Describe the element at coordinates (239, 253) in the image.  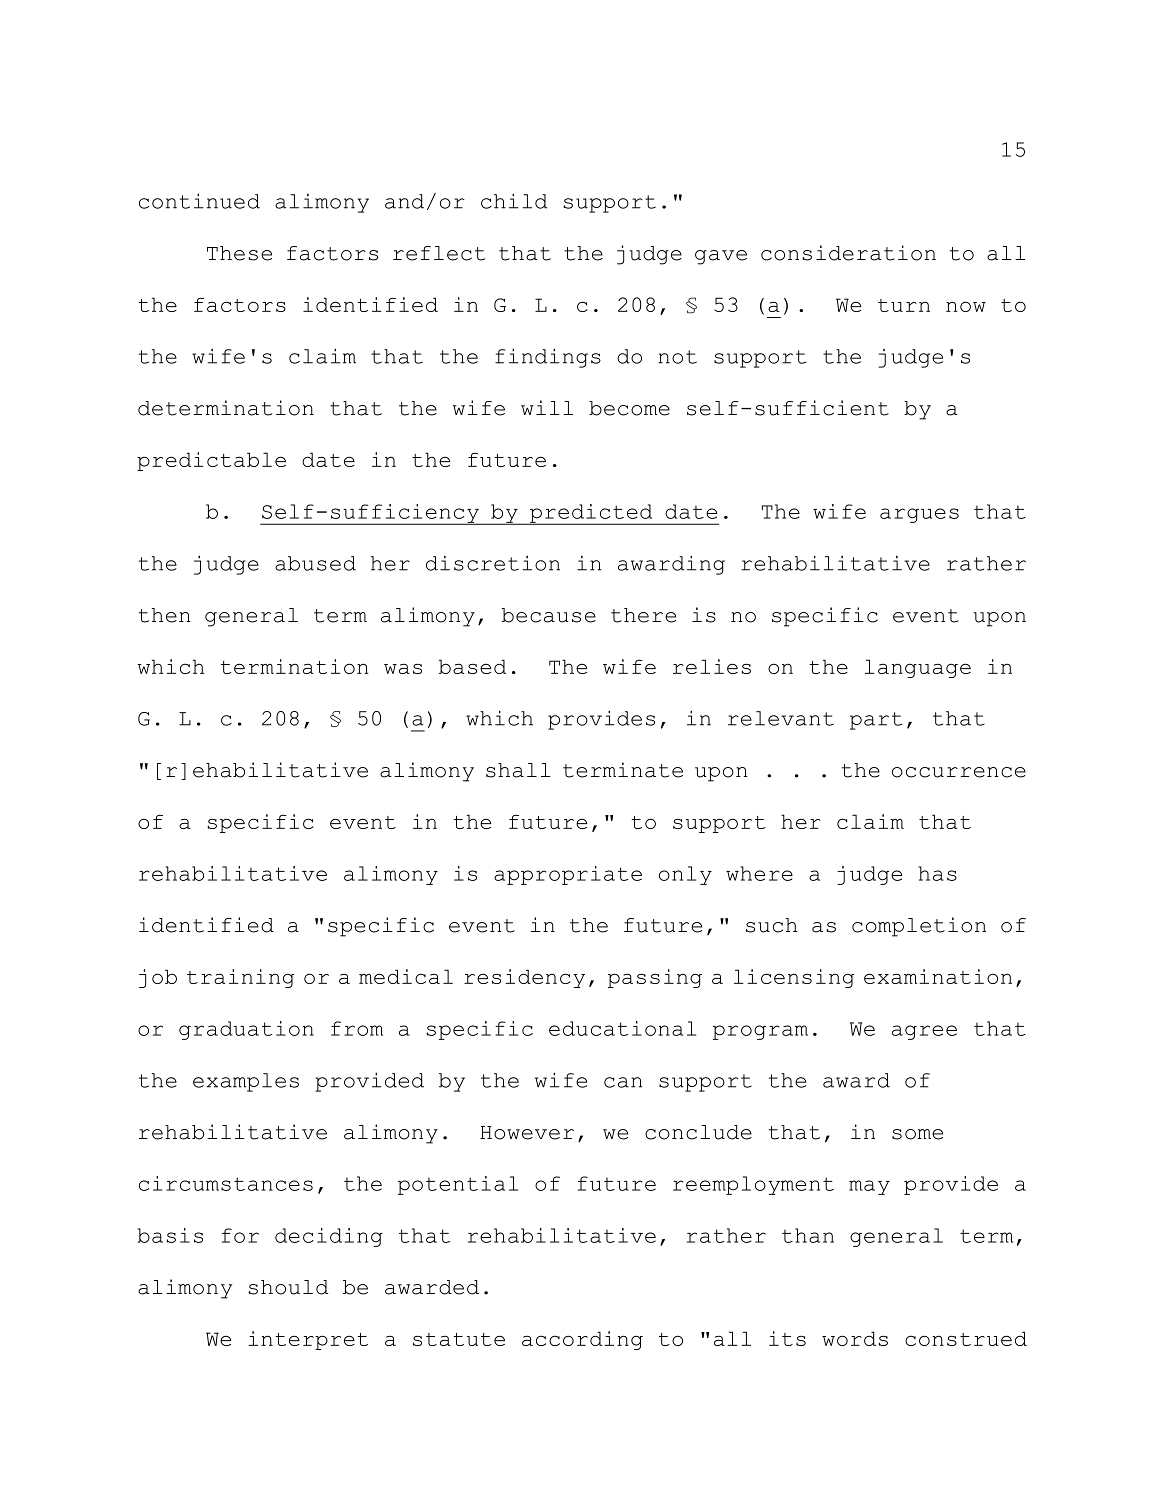
I see `These` at that location.
